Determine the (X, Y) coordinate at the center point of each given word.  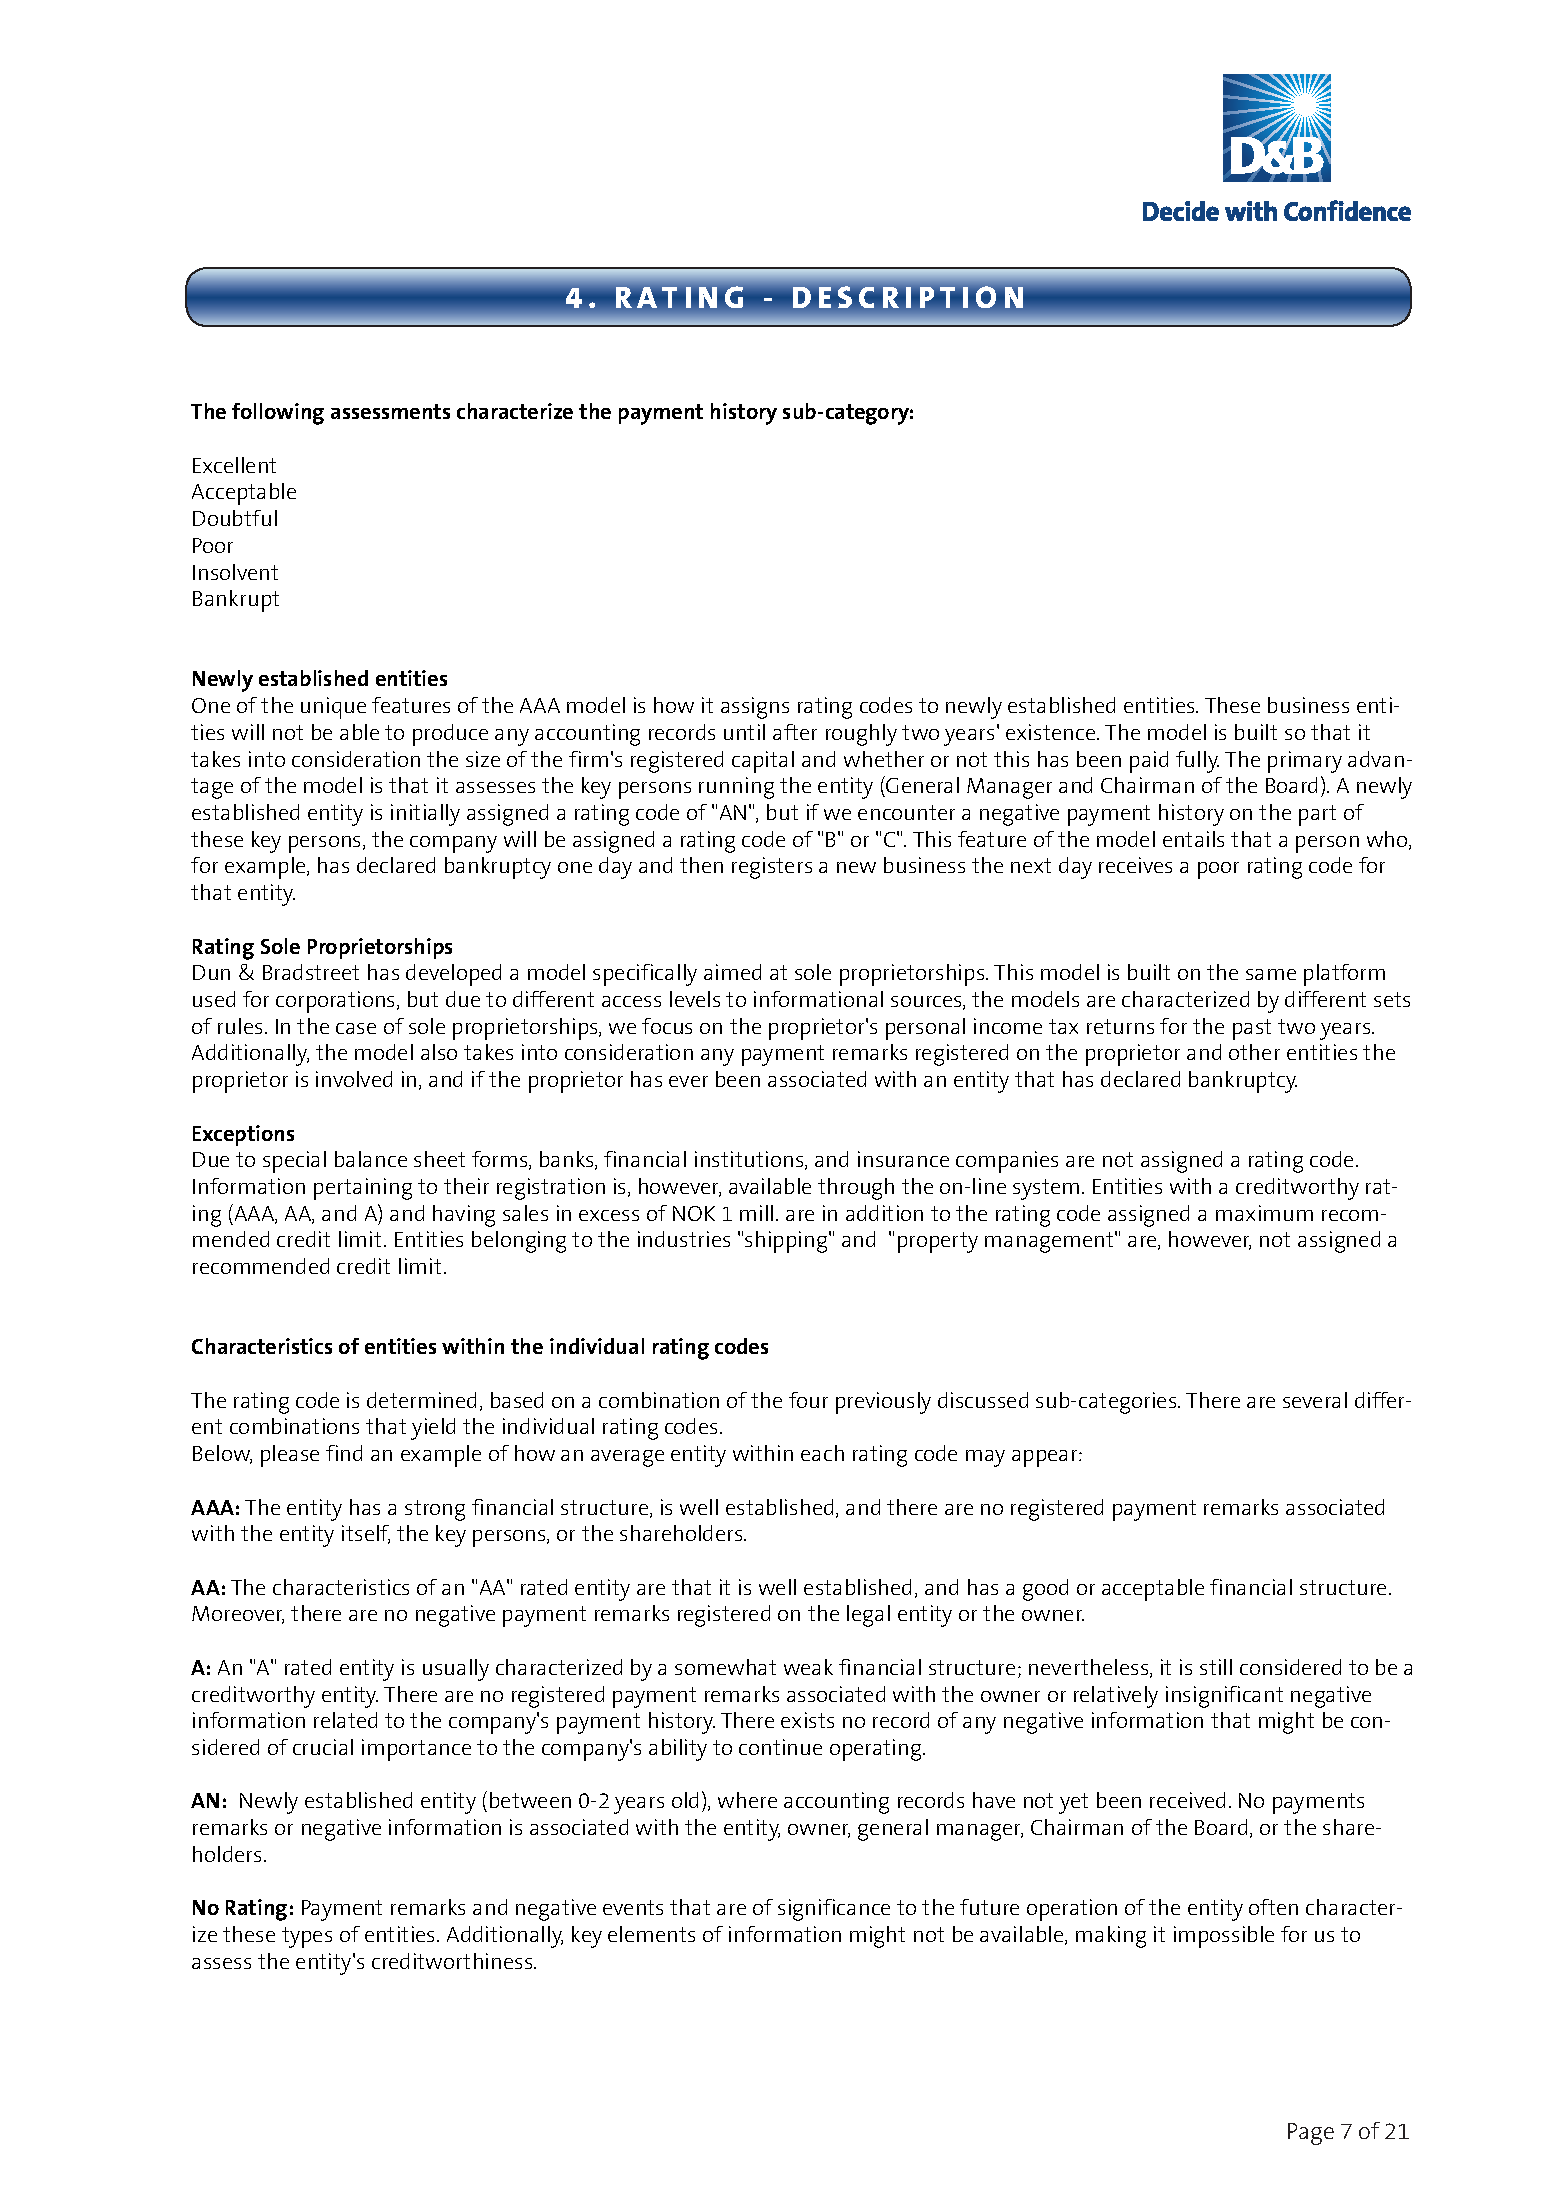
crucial (323, 1747)
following (278, 414)
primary (1305, 762)
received (1187, 1800)
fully (1197, 762)
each (822, 1453)
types (307, 1937)
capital (763, 762)
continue (780, 1747)
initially (425, 815)
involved (354, 1079)
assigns (755, 708)
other (1254, 1052)
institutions (750, 1160)
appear (1046, 1458)
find (344, 1453)
